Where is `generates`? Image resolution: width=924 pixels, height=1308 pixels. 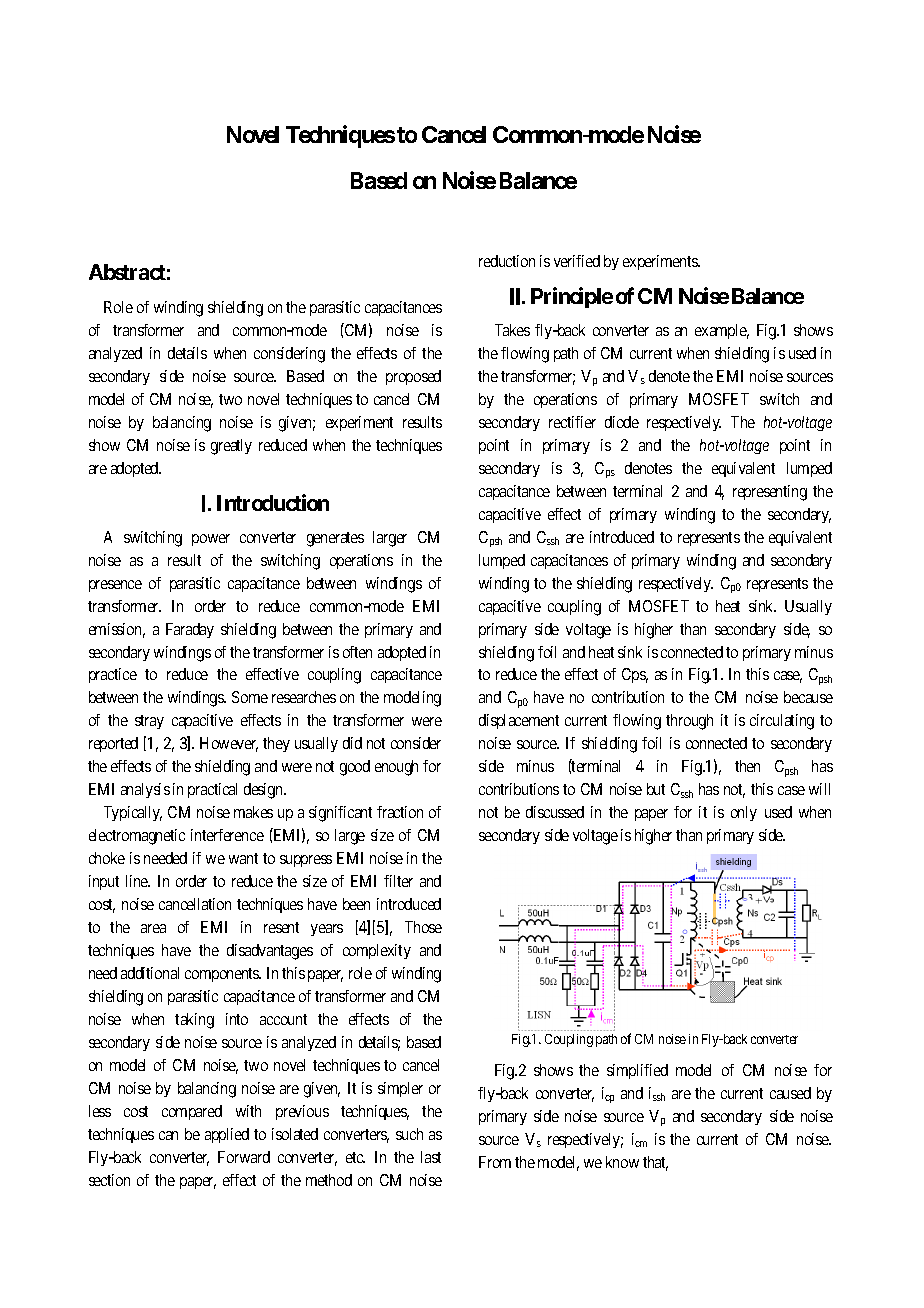 generates is located at coordinates (335, 539).
